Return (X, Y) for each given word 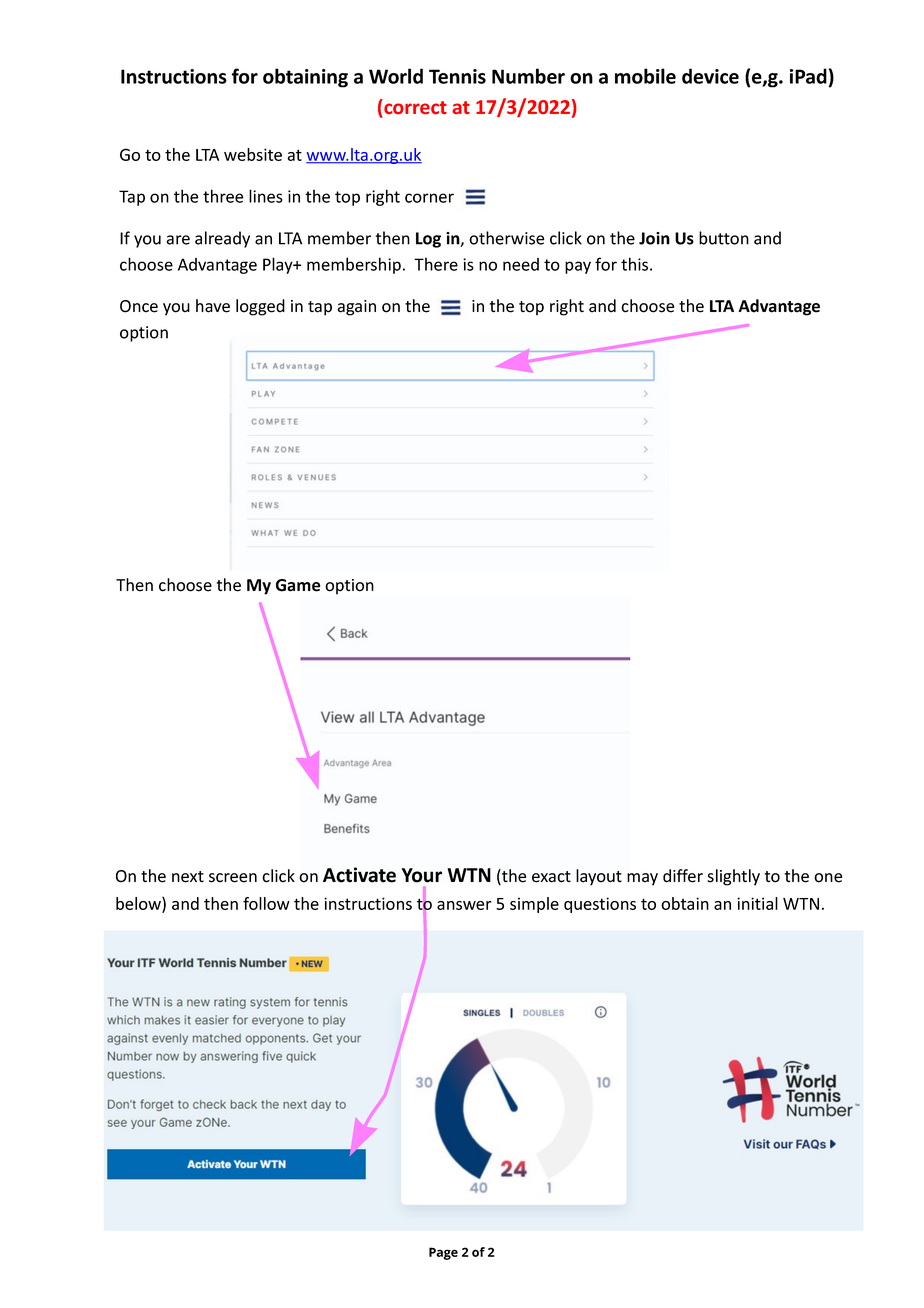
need (521, 264)
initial (757, 903)
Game (298, 585)
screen (233, 878)
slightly (733, 877)
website (253, 154)
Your (422, 875)
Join (654, 238)
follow (266, 903)
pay (578, 267)
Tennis (457, 76)
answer (464, 905)
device (710, 76)
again (356, 308)
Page (443, 1253)
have (213, 306)
